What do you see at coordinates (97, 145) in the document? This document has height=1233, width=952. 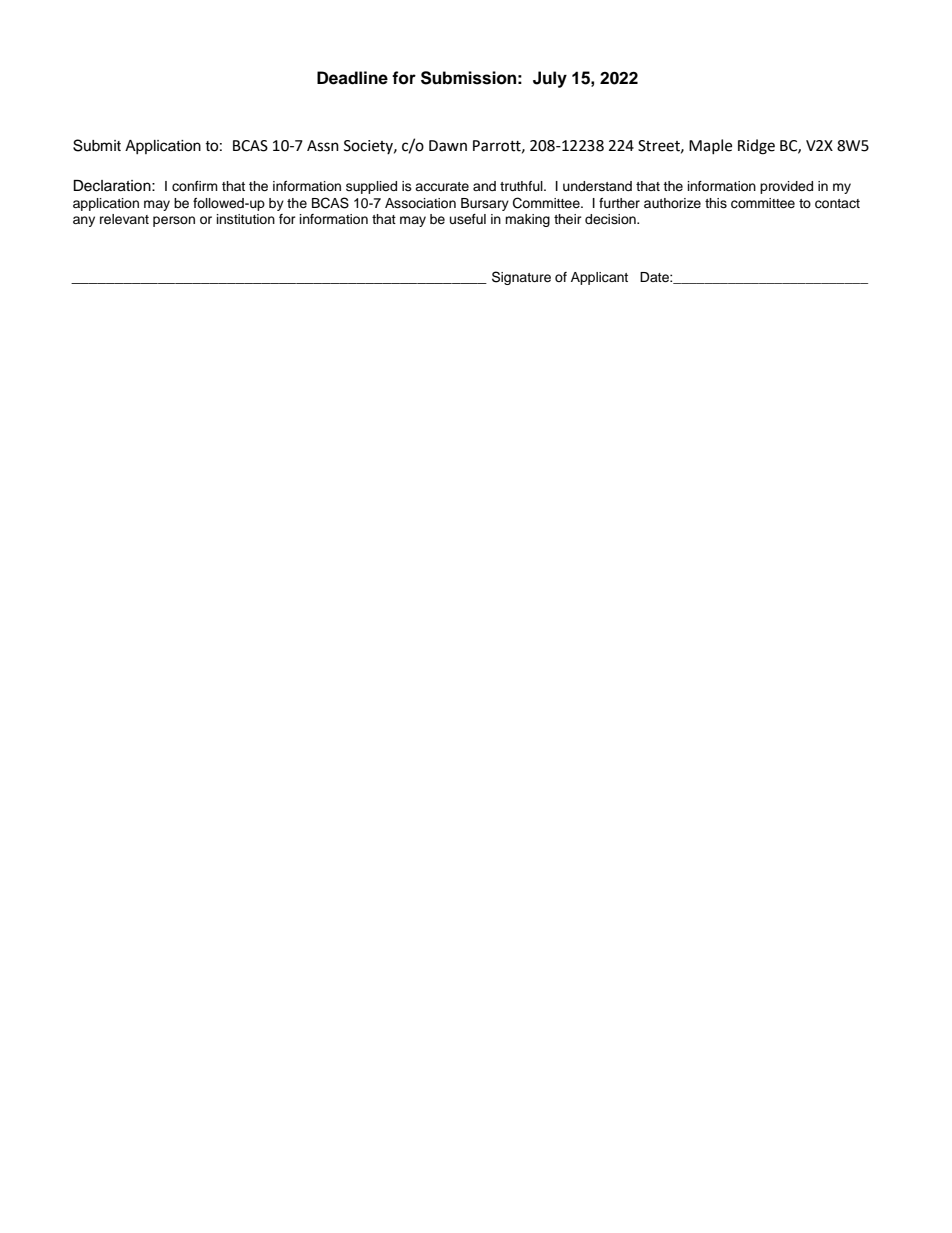 I see `Submit` at bounding box center [97, 145].
